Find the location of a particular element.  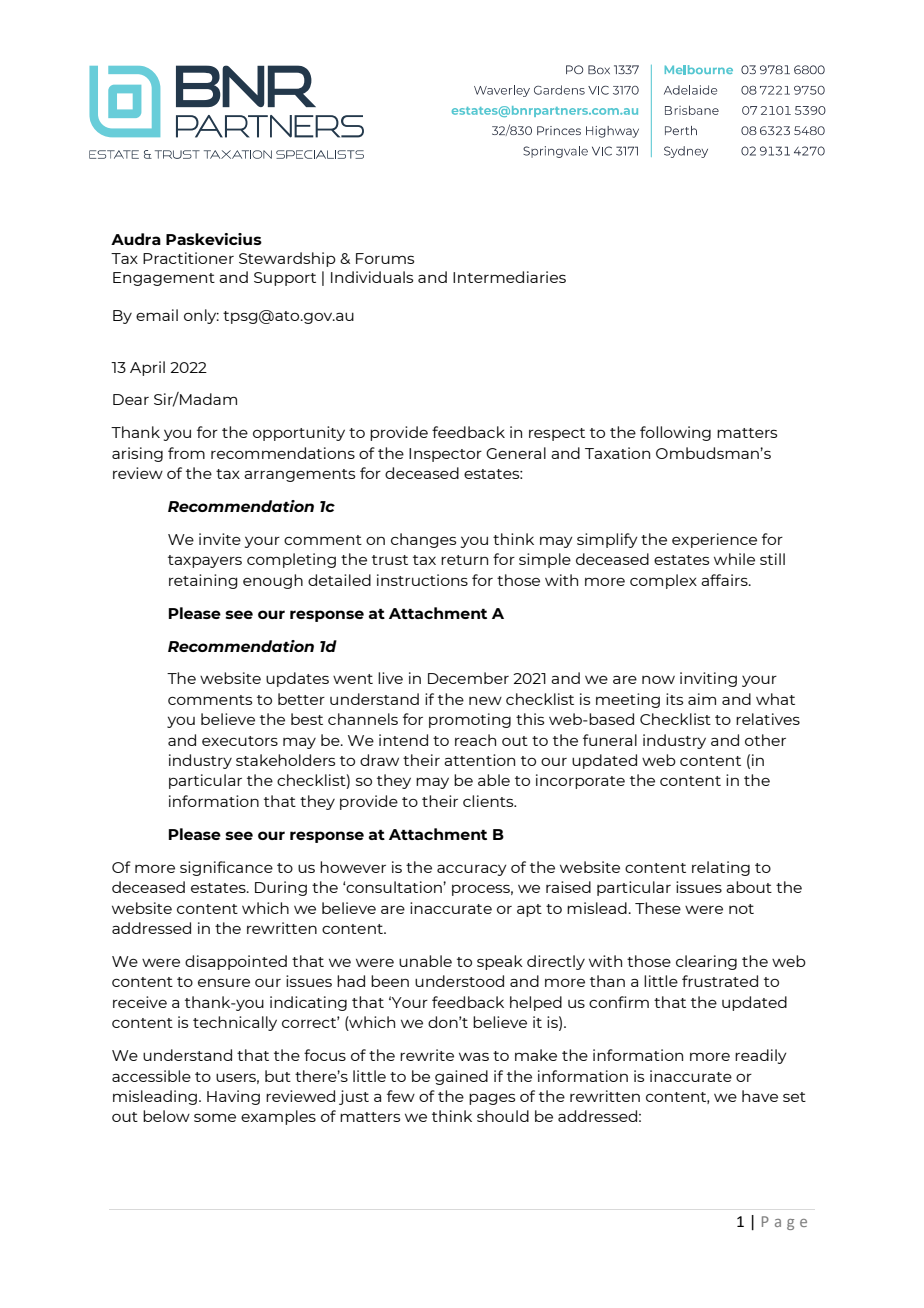

other is located at coordinates (765, 740).
